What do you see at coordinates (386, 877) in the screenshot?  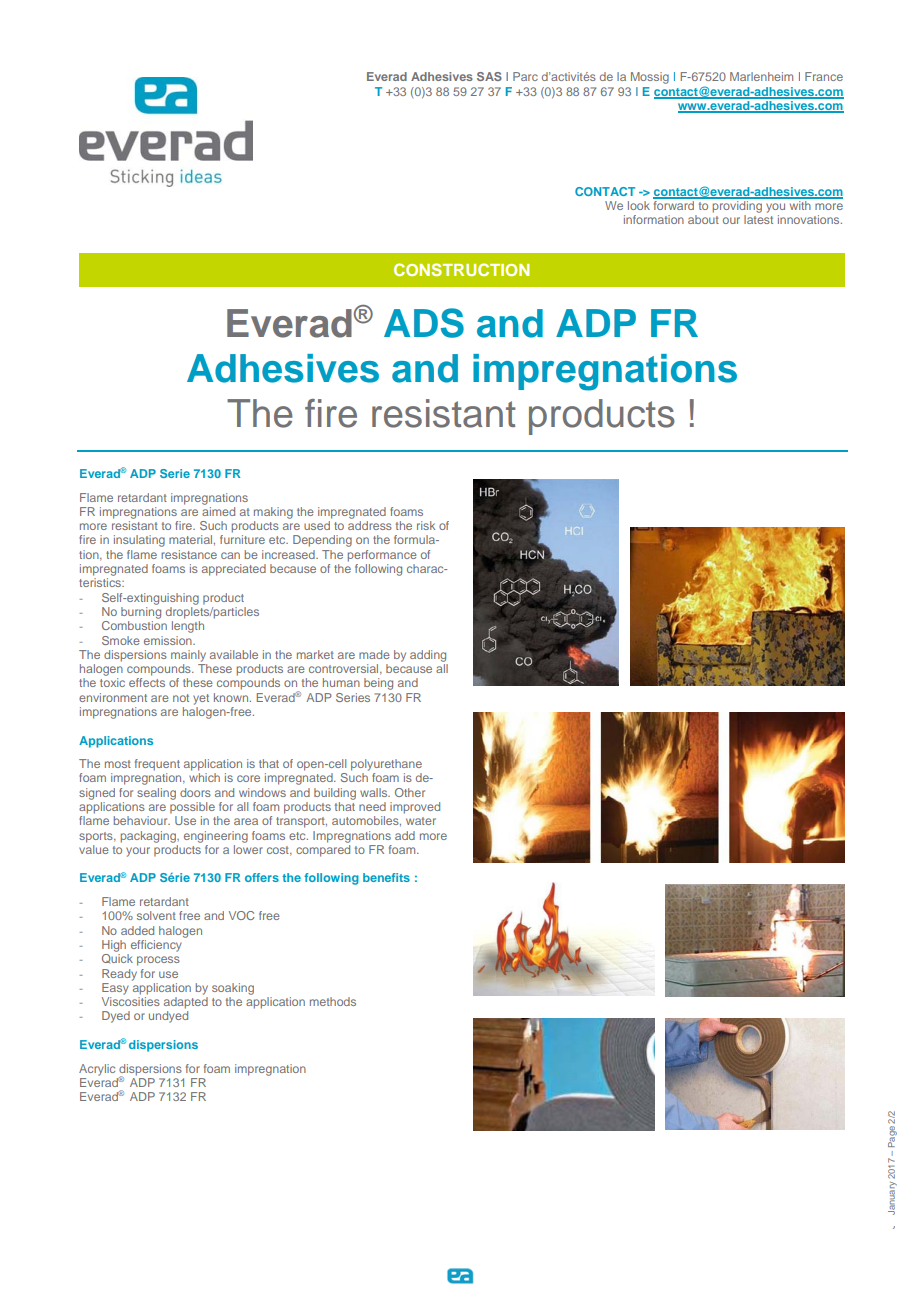 I see `benefits` at bounding box center [386, 877].
